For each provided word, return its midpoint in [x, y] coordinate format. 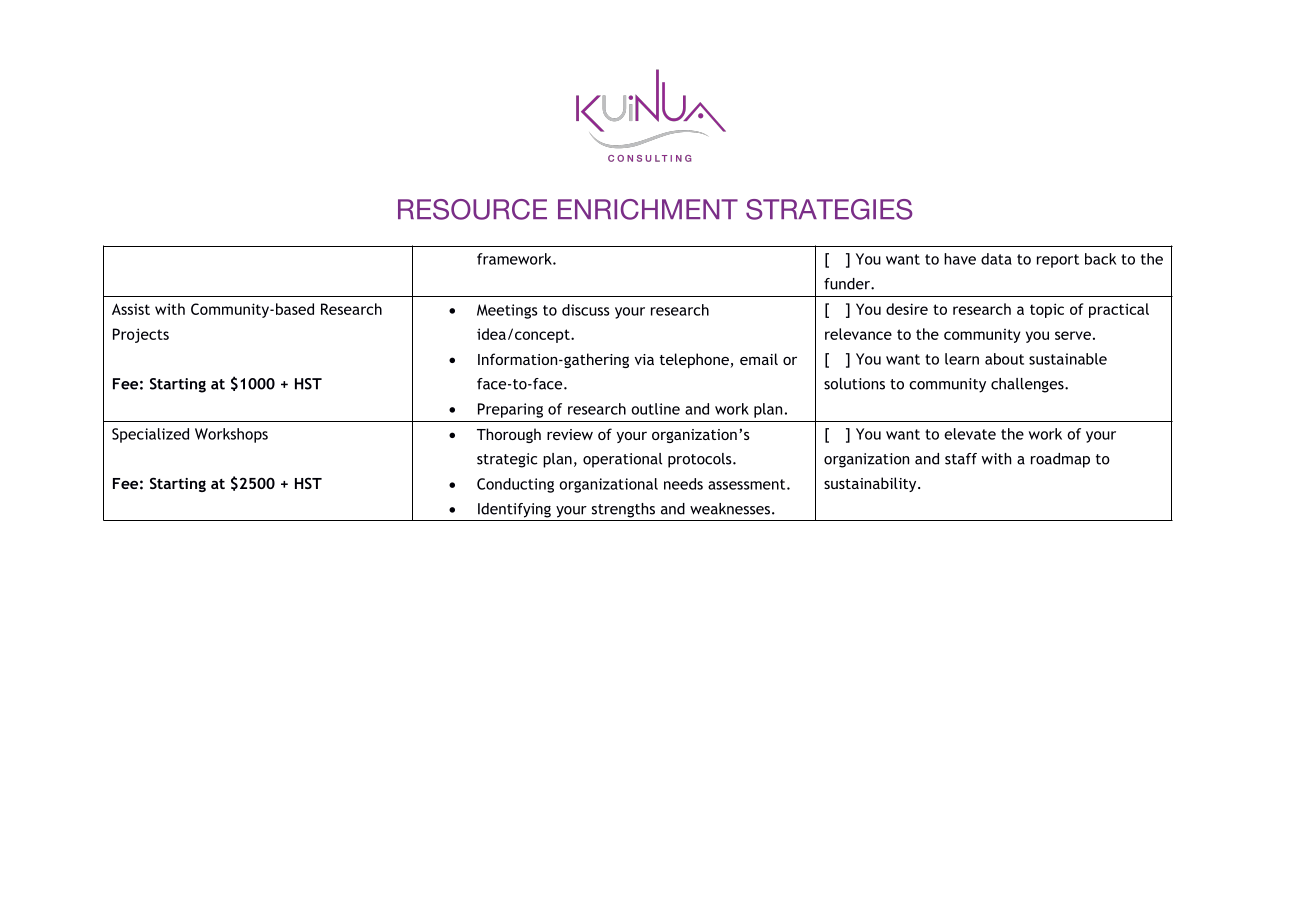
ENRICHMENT [648, 209]
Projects [141, 335]
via [644, 359]
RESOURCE [472, 209]
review [570, 434]
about [1004, 359]
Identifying [514, 510]
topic [1047, 310]
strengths [623, 510]
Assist [131, 309]
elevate [970, 434]
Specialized [150, 435]
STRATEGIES [829, 209]
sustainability [871, 484]
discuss [586, 310]
